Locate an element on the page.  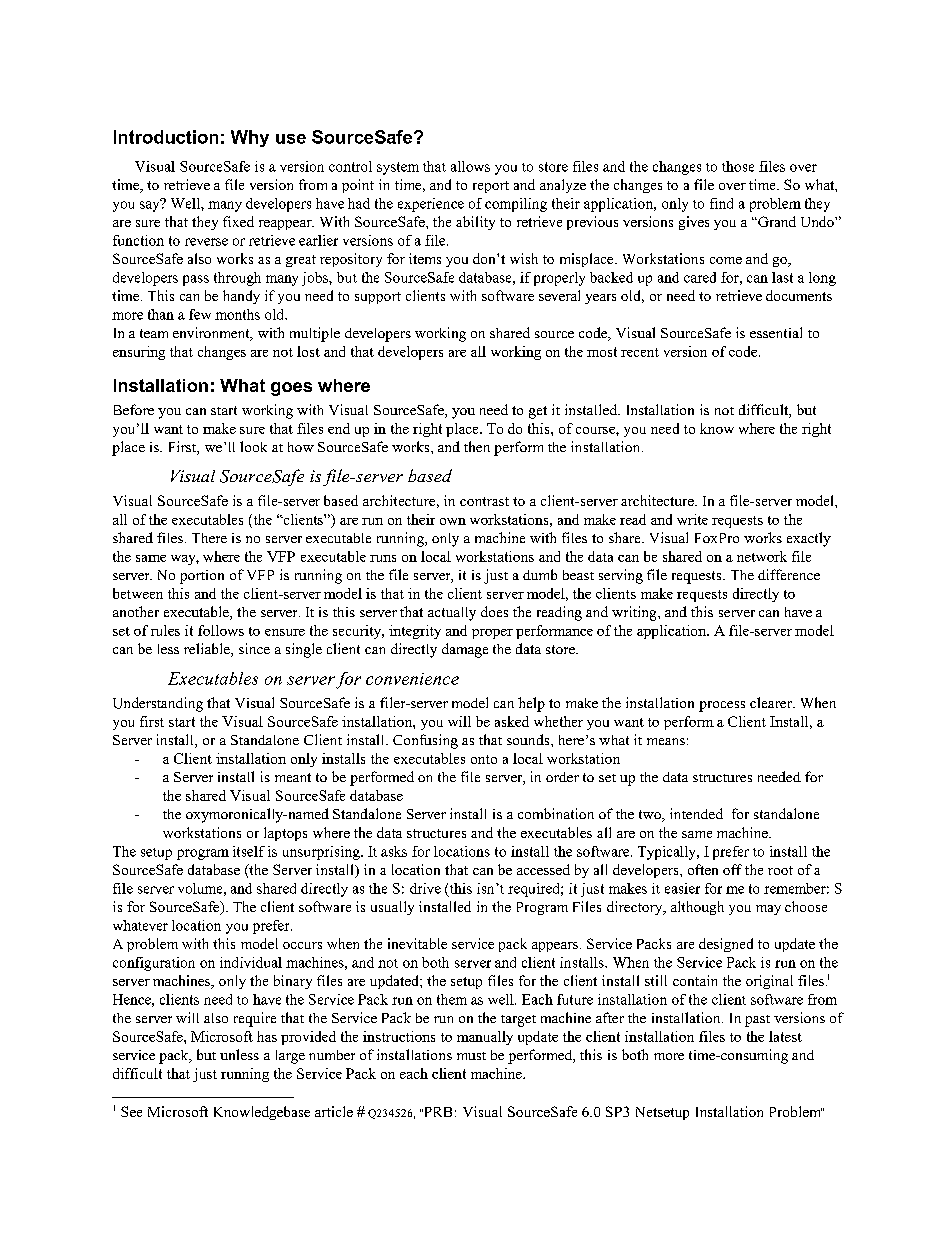
has is located at coordinates (267, 1036).
